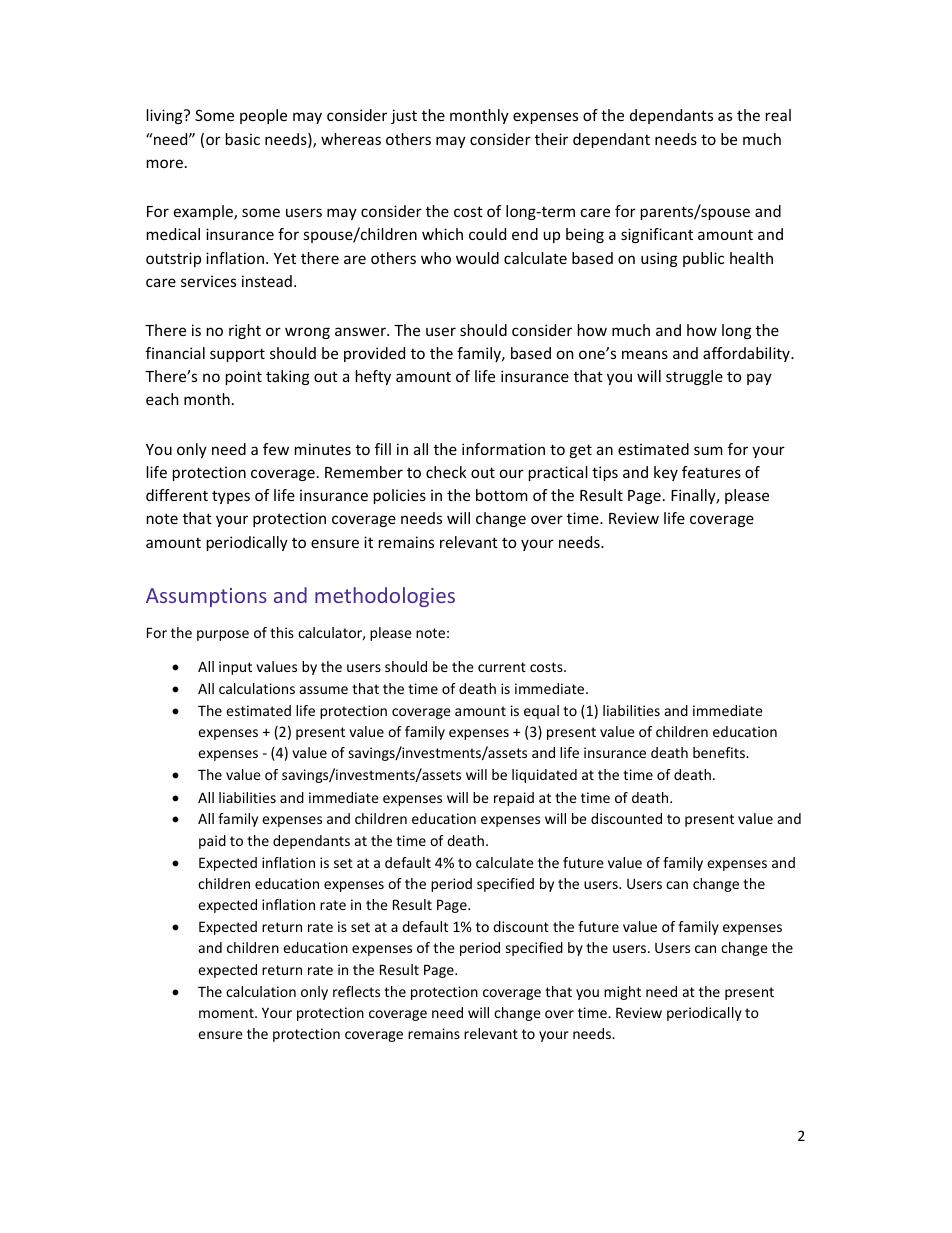  What do you see at coordinates (502, 667) in the screenshot?
I see `current` at bounding box center [502, 667].
